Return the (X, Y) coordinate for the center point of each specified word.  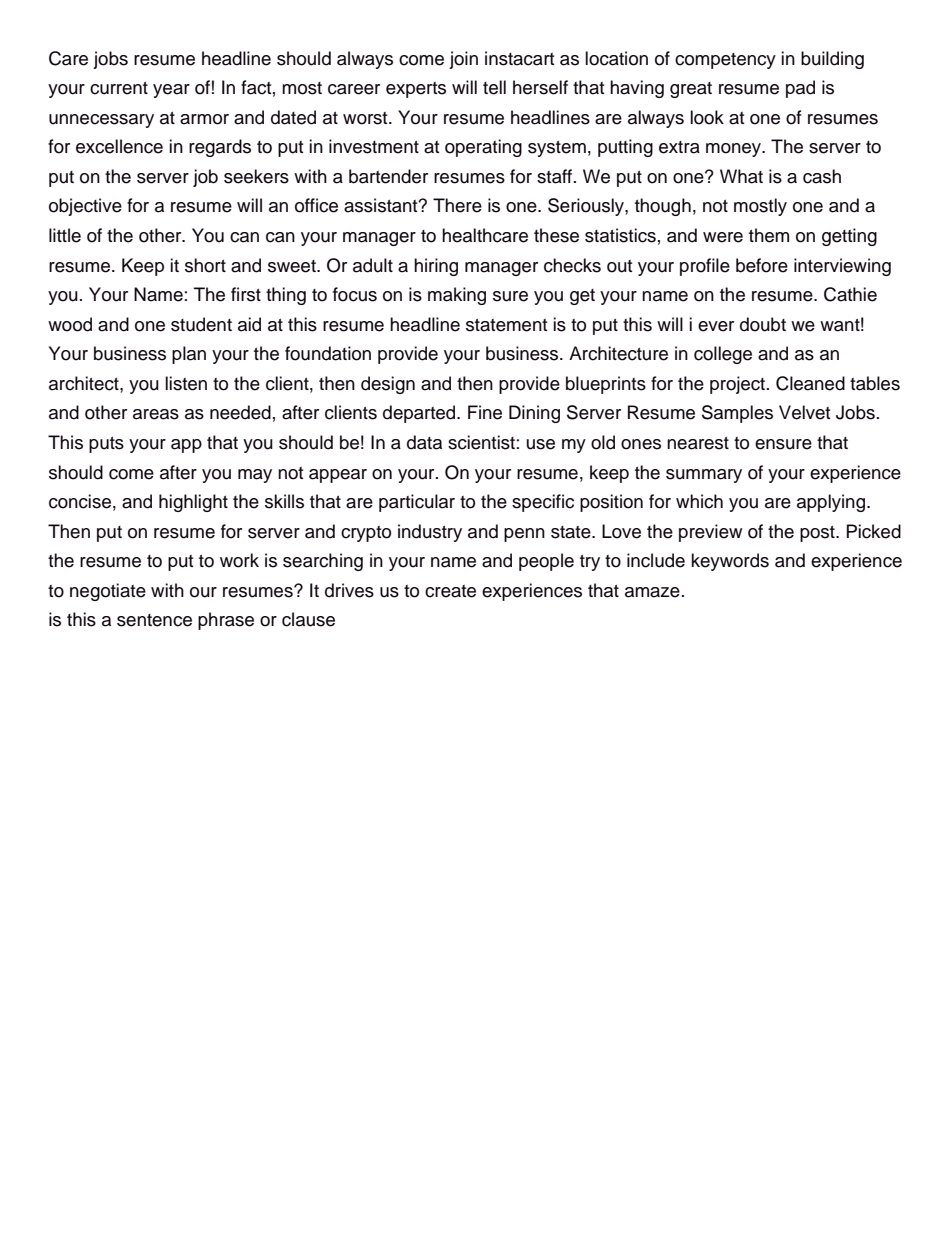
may (255, 476)
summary (704, 476)
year (171, 91)
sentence (154, 620)
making (457, 296)
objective (85, 207)
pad (800, 89)
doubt (763, 324)
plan (189, 355)
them (769, 235)
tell (494, 87)
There (457, 205)
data (424, 442)
